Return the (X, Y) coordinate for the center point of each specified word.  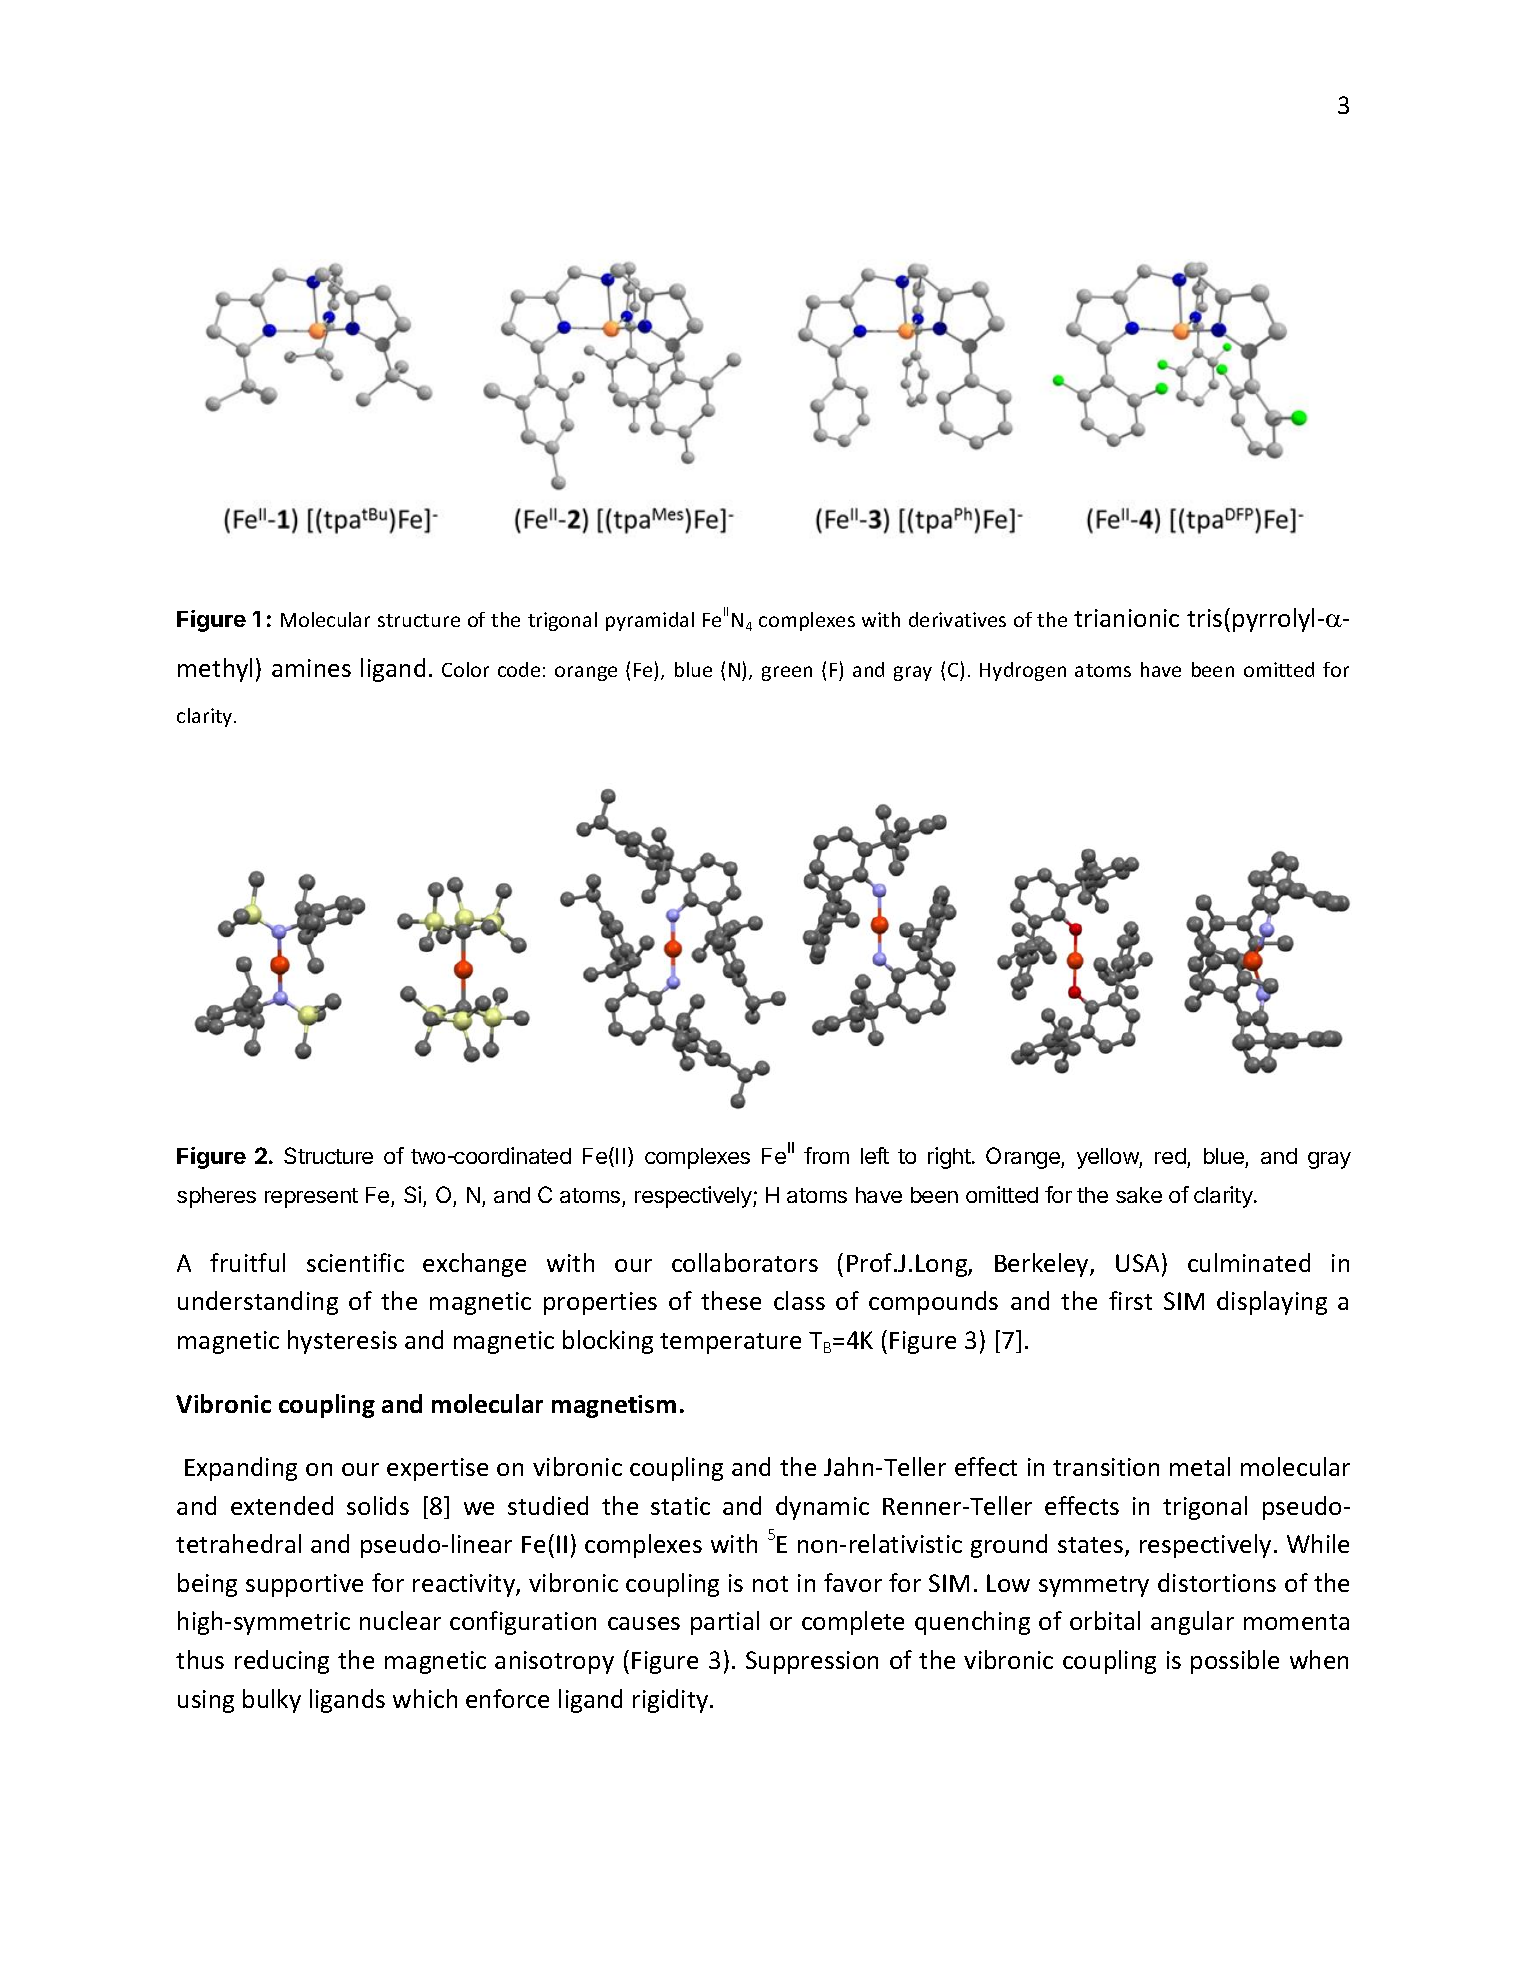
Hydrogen (1023, 671)
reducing (282, 1662)
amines (311, 668)
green (787, 673)
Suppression (812, 1662)
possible (1235, 1662)
